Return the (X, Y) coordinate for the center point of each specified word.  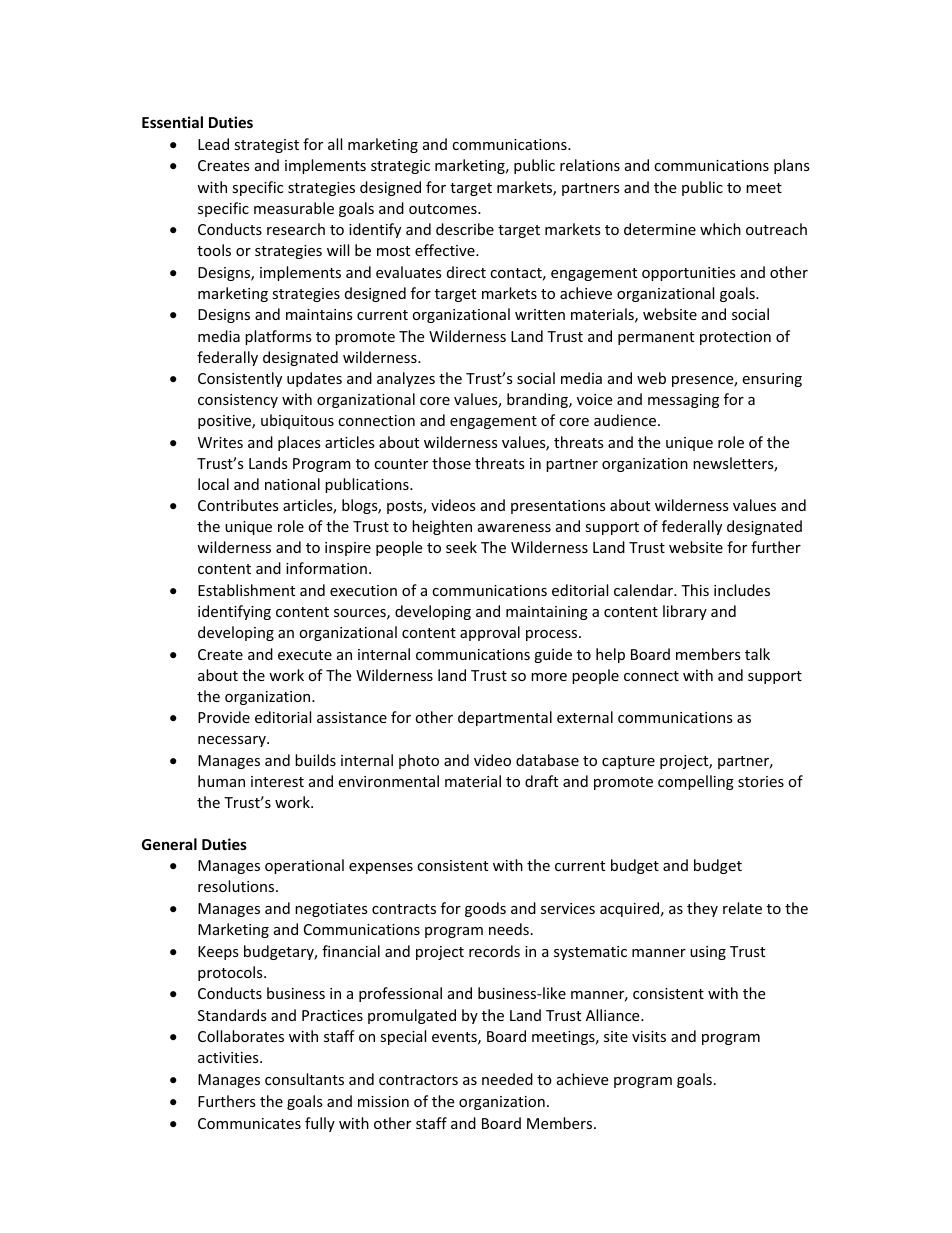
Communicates (249, 1123)
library (685, 612)
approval (490, 633)
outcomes (444, 209)
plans (792, 166)
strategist (266, 146)
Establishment (246, 590)
